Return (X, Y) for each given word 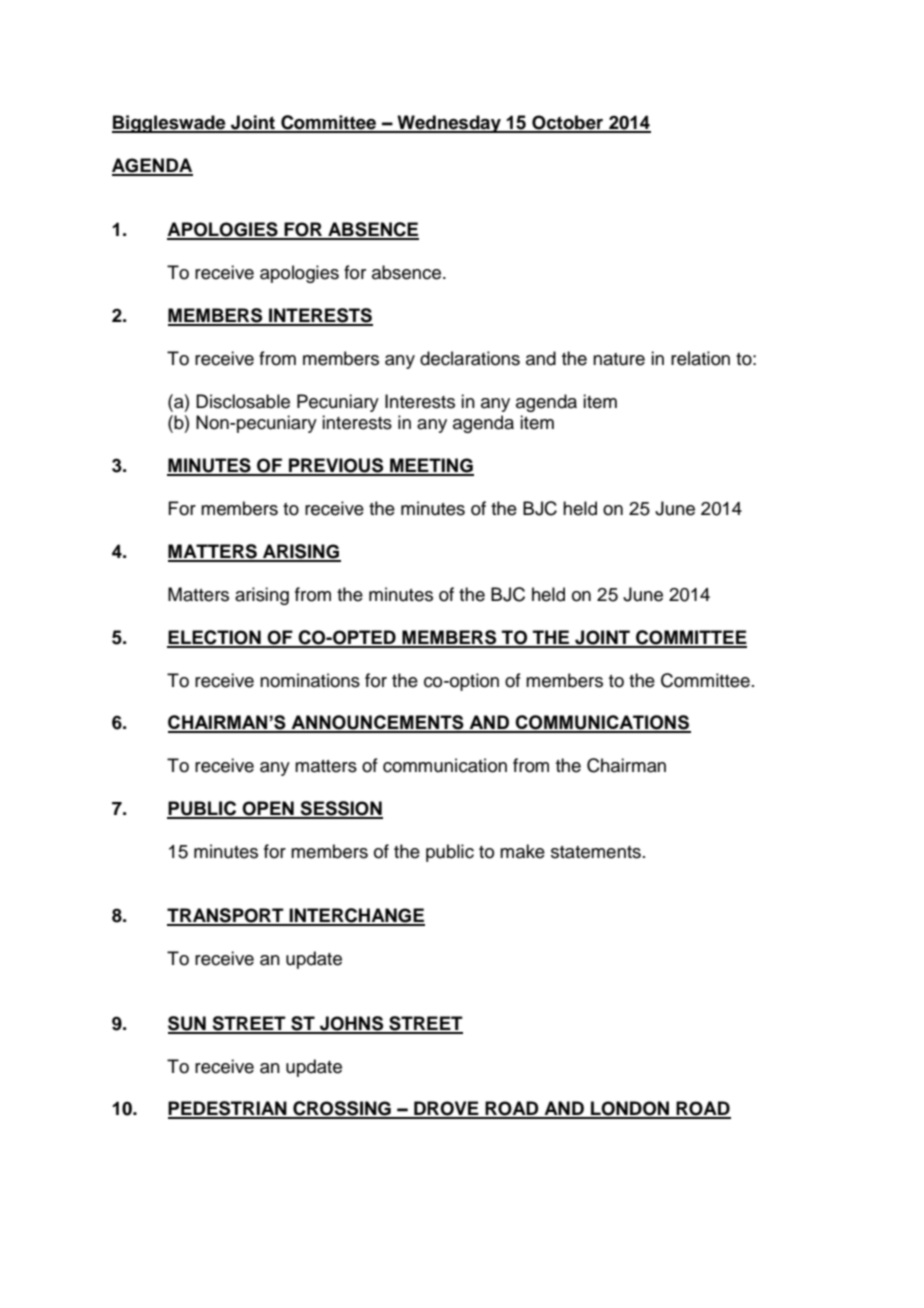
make (522, 851)
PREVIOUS (336, 466)
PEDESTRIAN (228, 1109)
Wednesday (449, 124)
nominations (310, 680)
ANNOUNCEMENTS (378, 723)
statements (596, 852)
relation (700, 358)
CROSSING (342, 1109)
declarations (470, 358)
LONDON (630, 1109)
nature (619, 359)
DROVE (446, 1109)
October (568, 123)
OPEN (268, 809)
